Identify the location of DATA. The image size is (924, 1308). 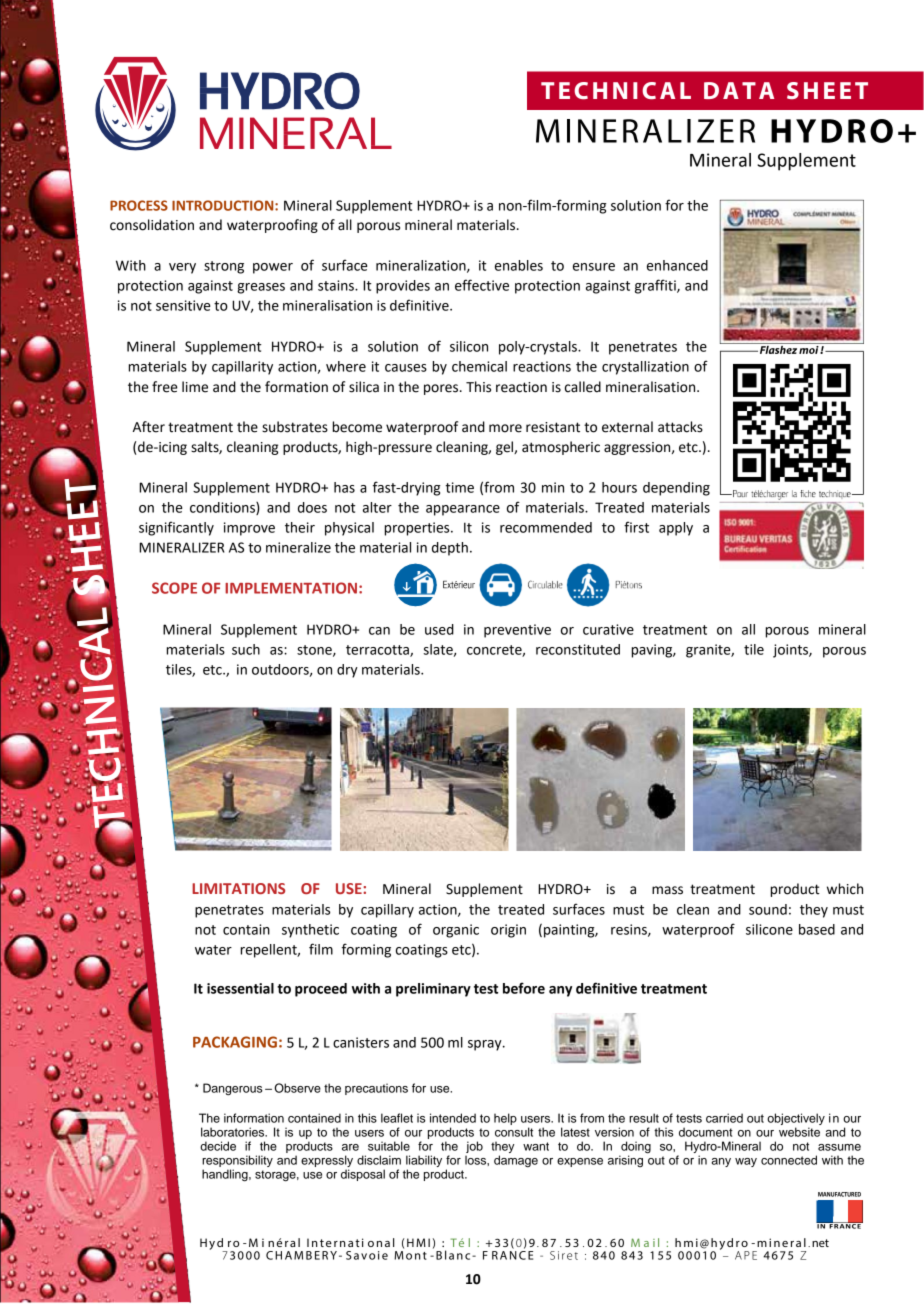
(739, 90).
